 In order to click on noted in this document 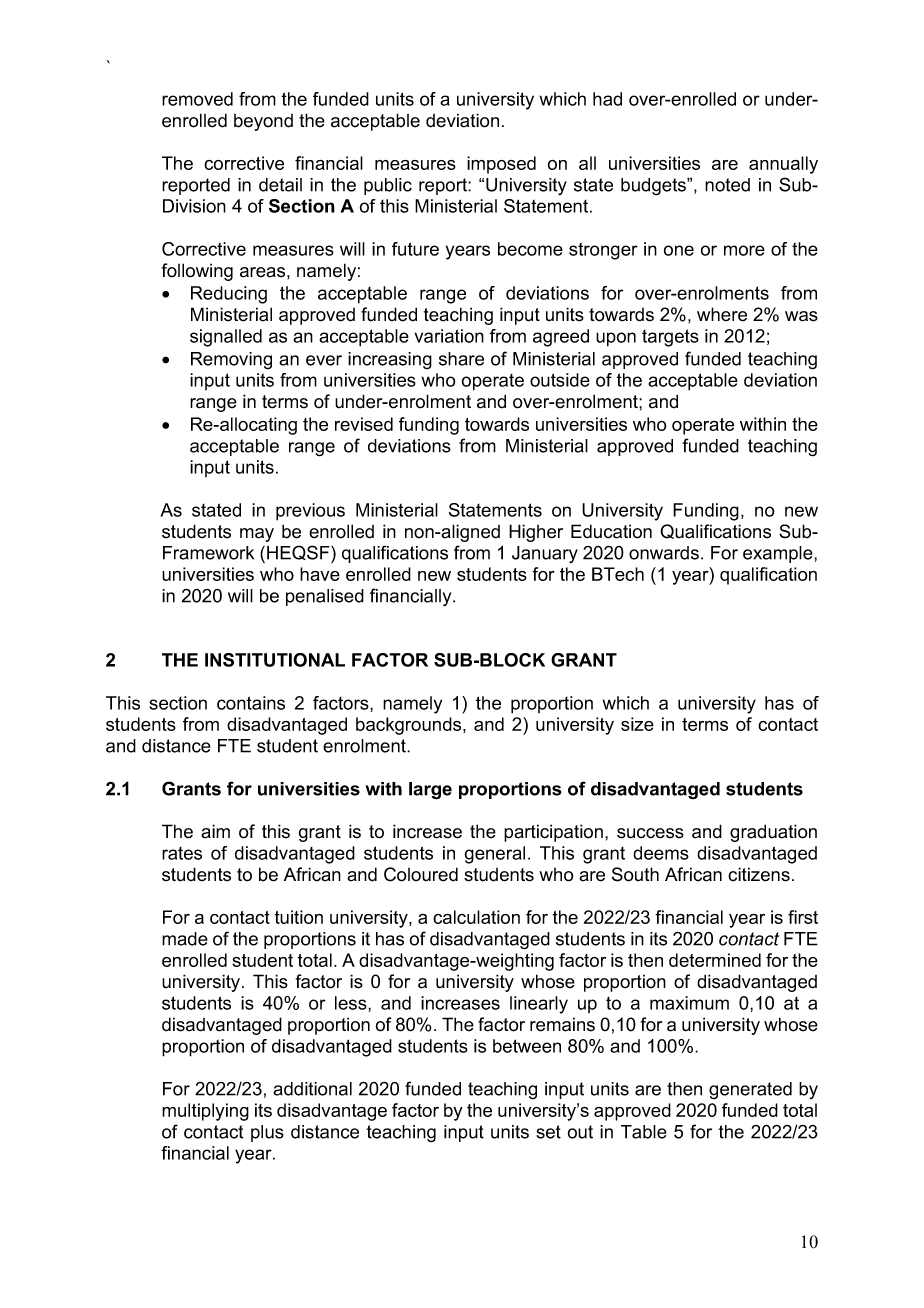, I will do `click(727, 185)`.
